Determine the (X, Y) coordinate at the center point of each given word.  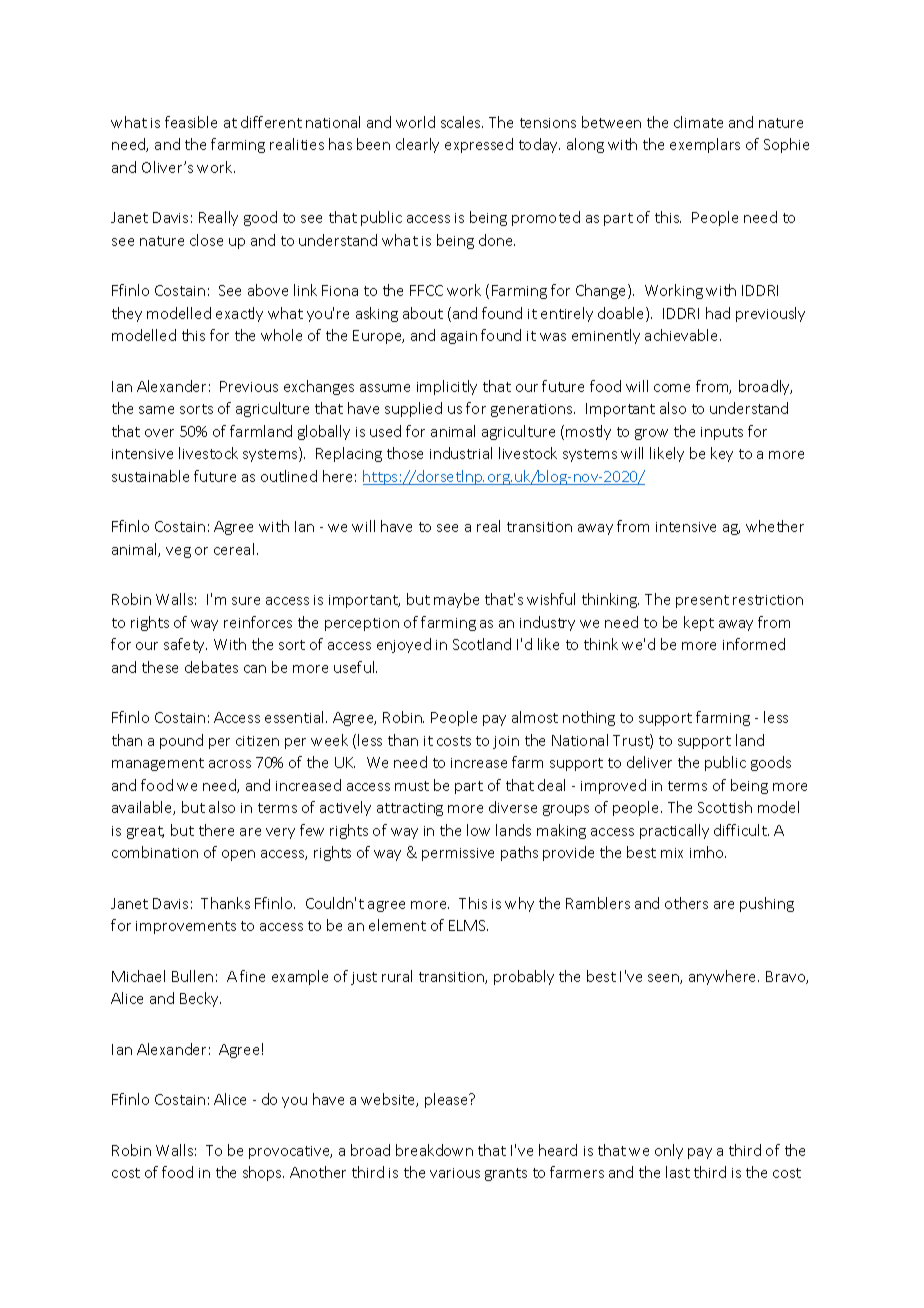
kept (699, 623)
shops (263, 1173)
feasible (191, 122)
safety (185, 645)
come (672, 388)
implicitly (447, 387)
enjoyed (404, 645)
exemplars (705, 145)
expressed (479, 145)
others (686, 903)
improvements (186, 927)
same (156, 410)
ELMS (468, 925)
